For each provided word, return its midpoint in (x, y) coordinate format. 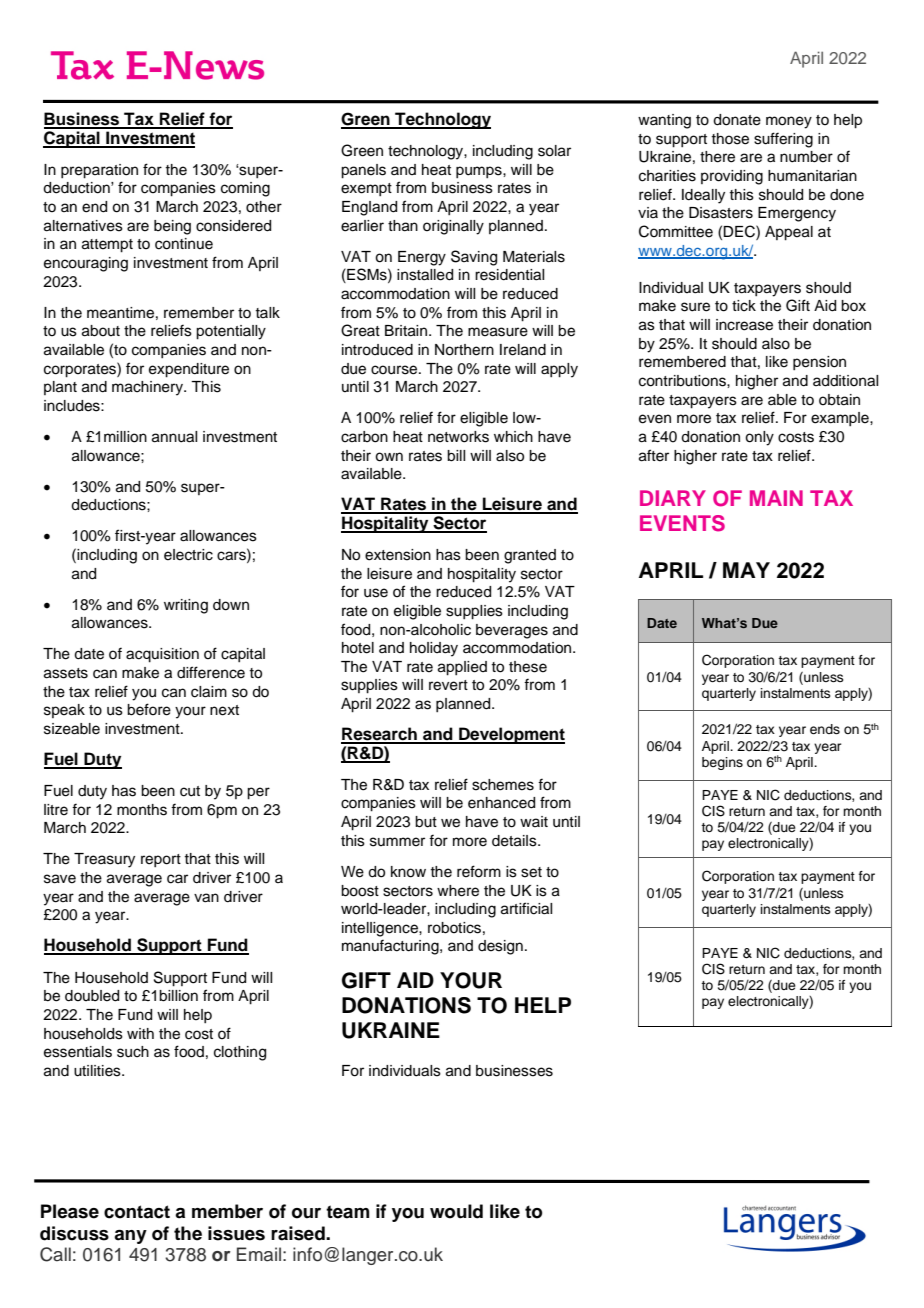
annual (174, 437)
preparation (99, 171)
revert (448, 685)
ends (825, 729)
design (500, 947)
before (149, 709)
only (759, 438)
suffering (783, 140)
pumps (480, 172)
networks (458, 437)
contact (137, 1212)
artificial (526, 908)
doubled (92, 996)
